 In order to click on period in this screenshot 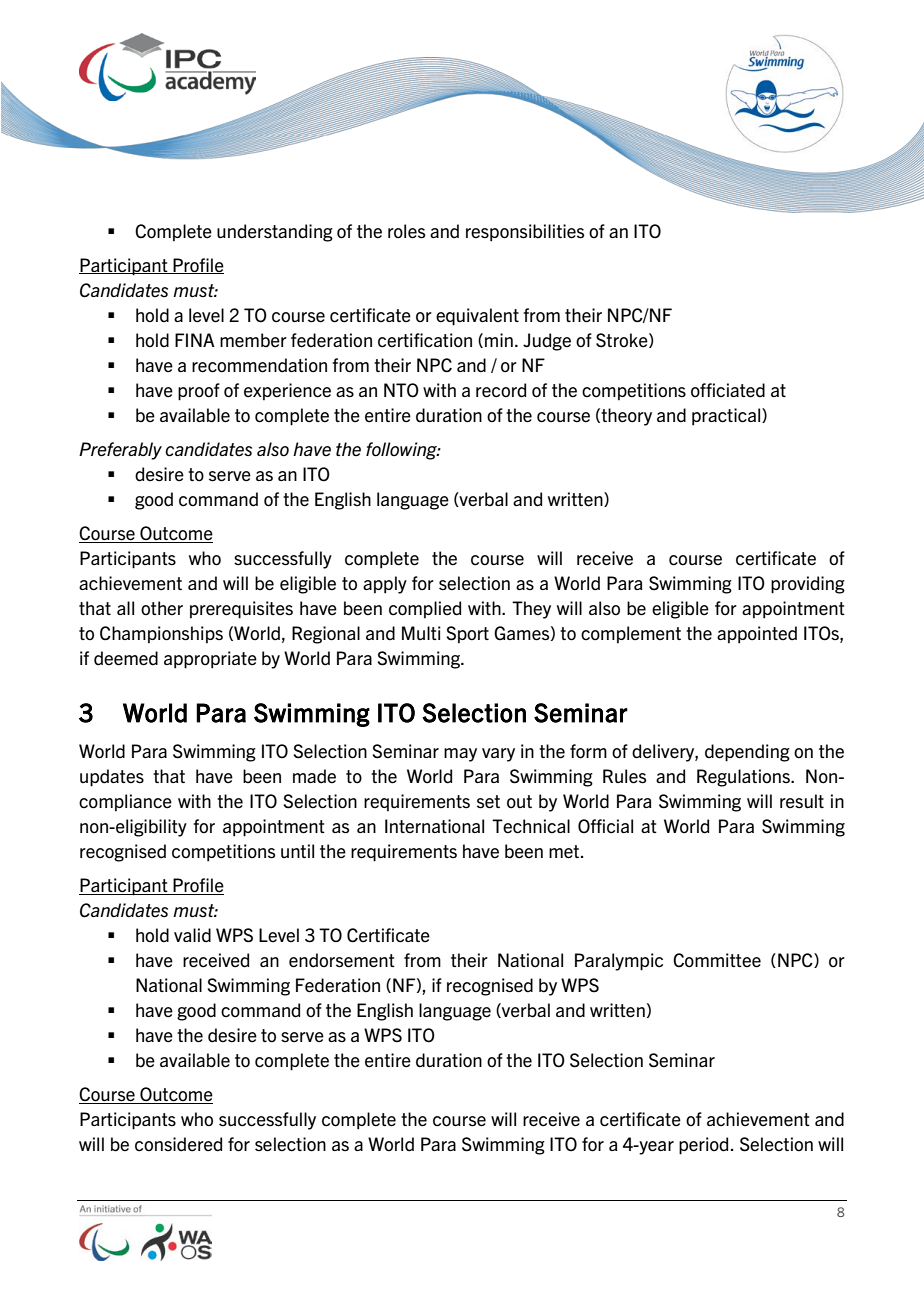, I will do `click(703, 1146)`.
